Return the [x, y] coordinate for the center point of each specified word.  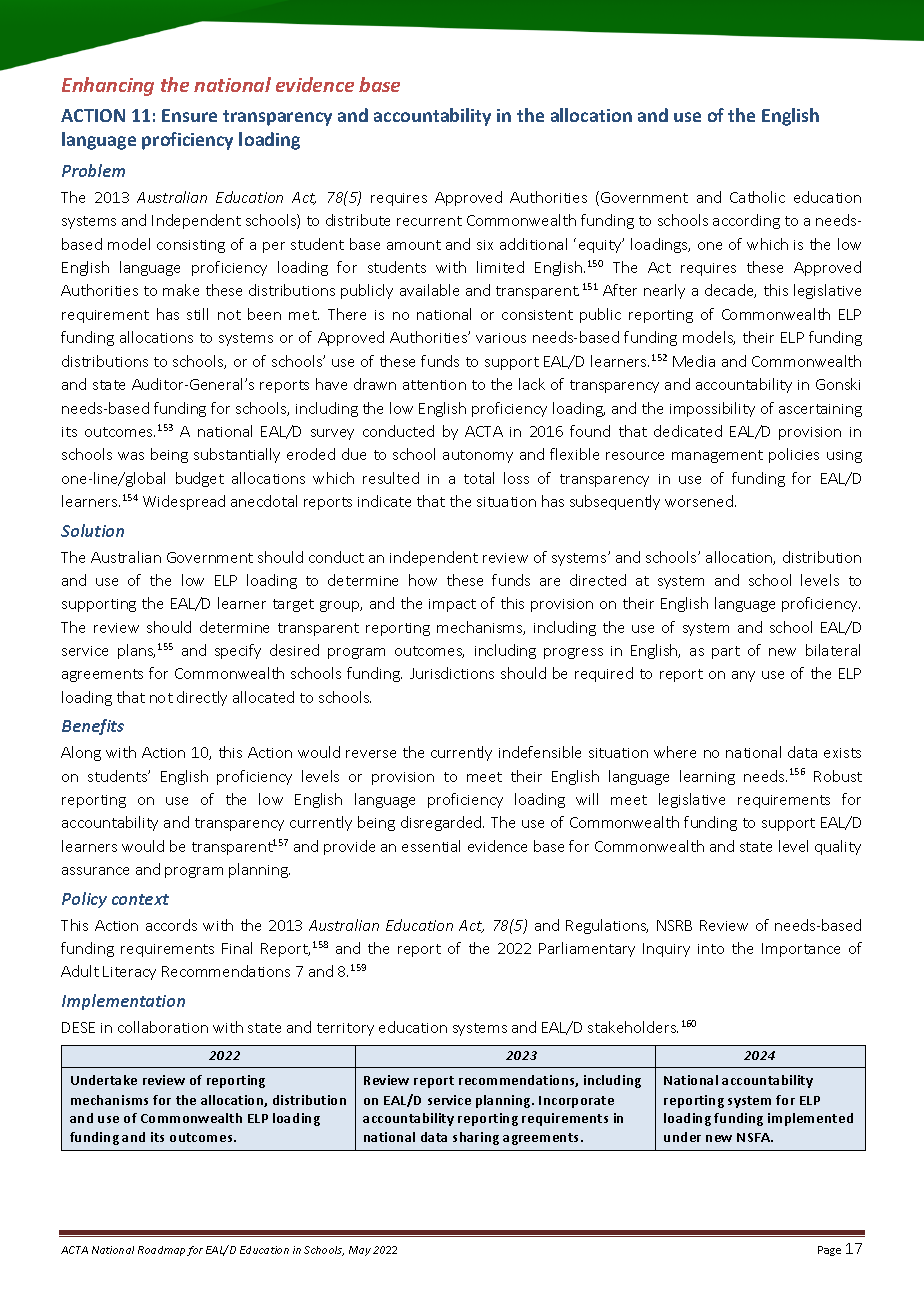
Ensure [189, 115]
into [711, 949]
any [743, 676]
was [131, 456]
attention [434, 385]
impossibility [712, 409]
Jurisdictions [452, 673]
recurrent [429, 221]
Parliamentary [587, 949]
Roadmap [161, 1251]
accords [171, 925]
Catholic [757, 197]
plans [136, 651]
